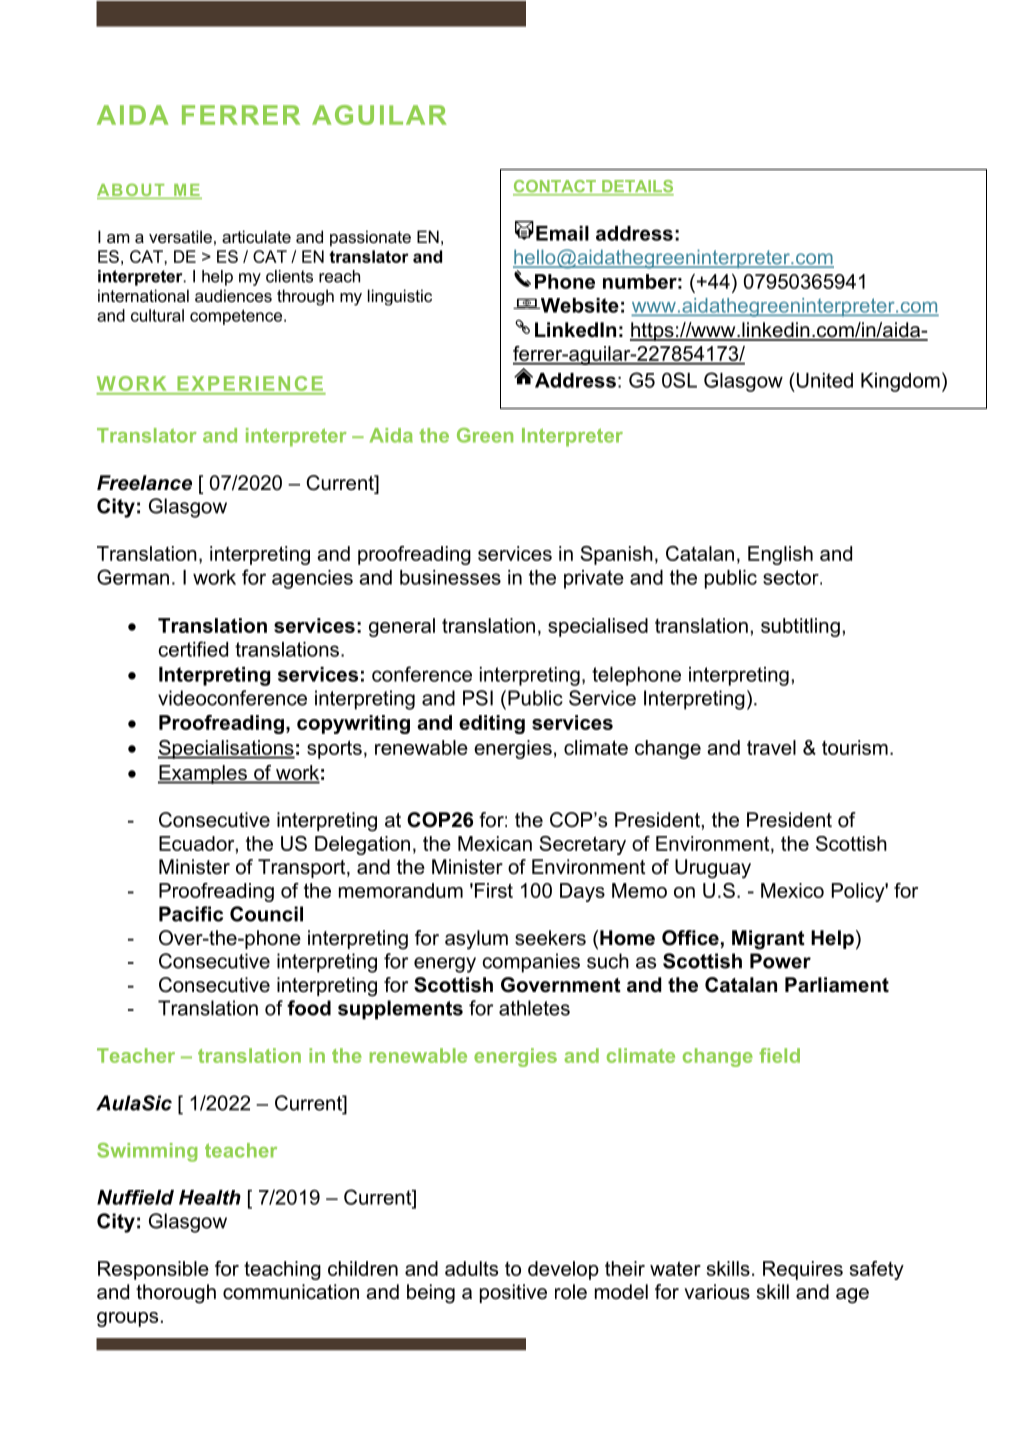 The image size is (1014, 1435). I want to click on Email, so click(562, 233).
